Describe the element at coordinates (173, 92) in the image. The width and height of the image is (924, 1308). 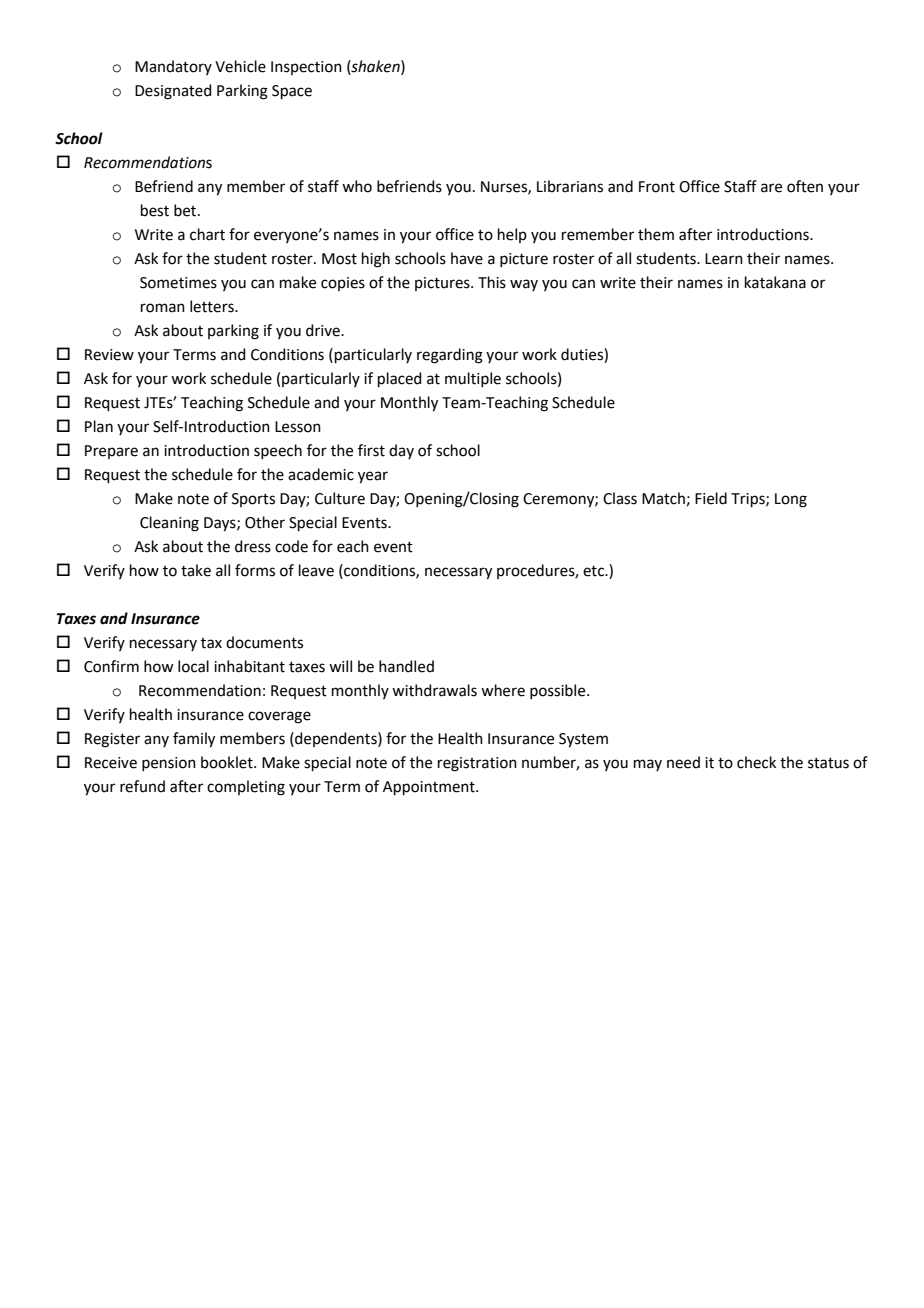
I see `Designated` at that location.
